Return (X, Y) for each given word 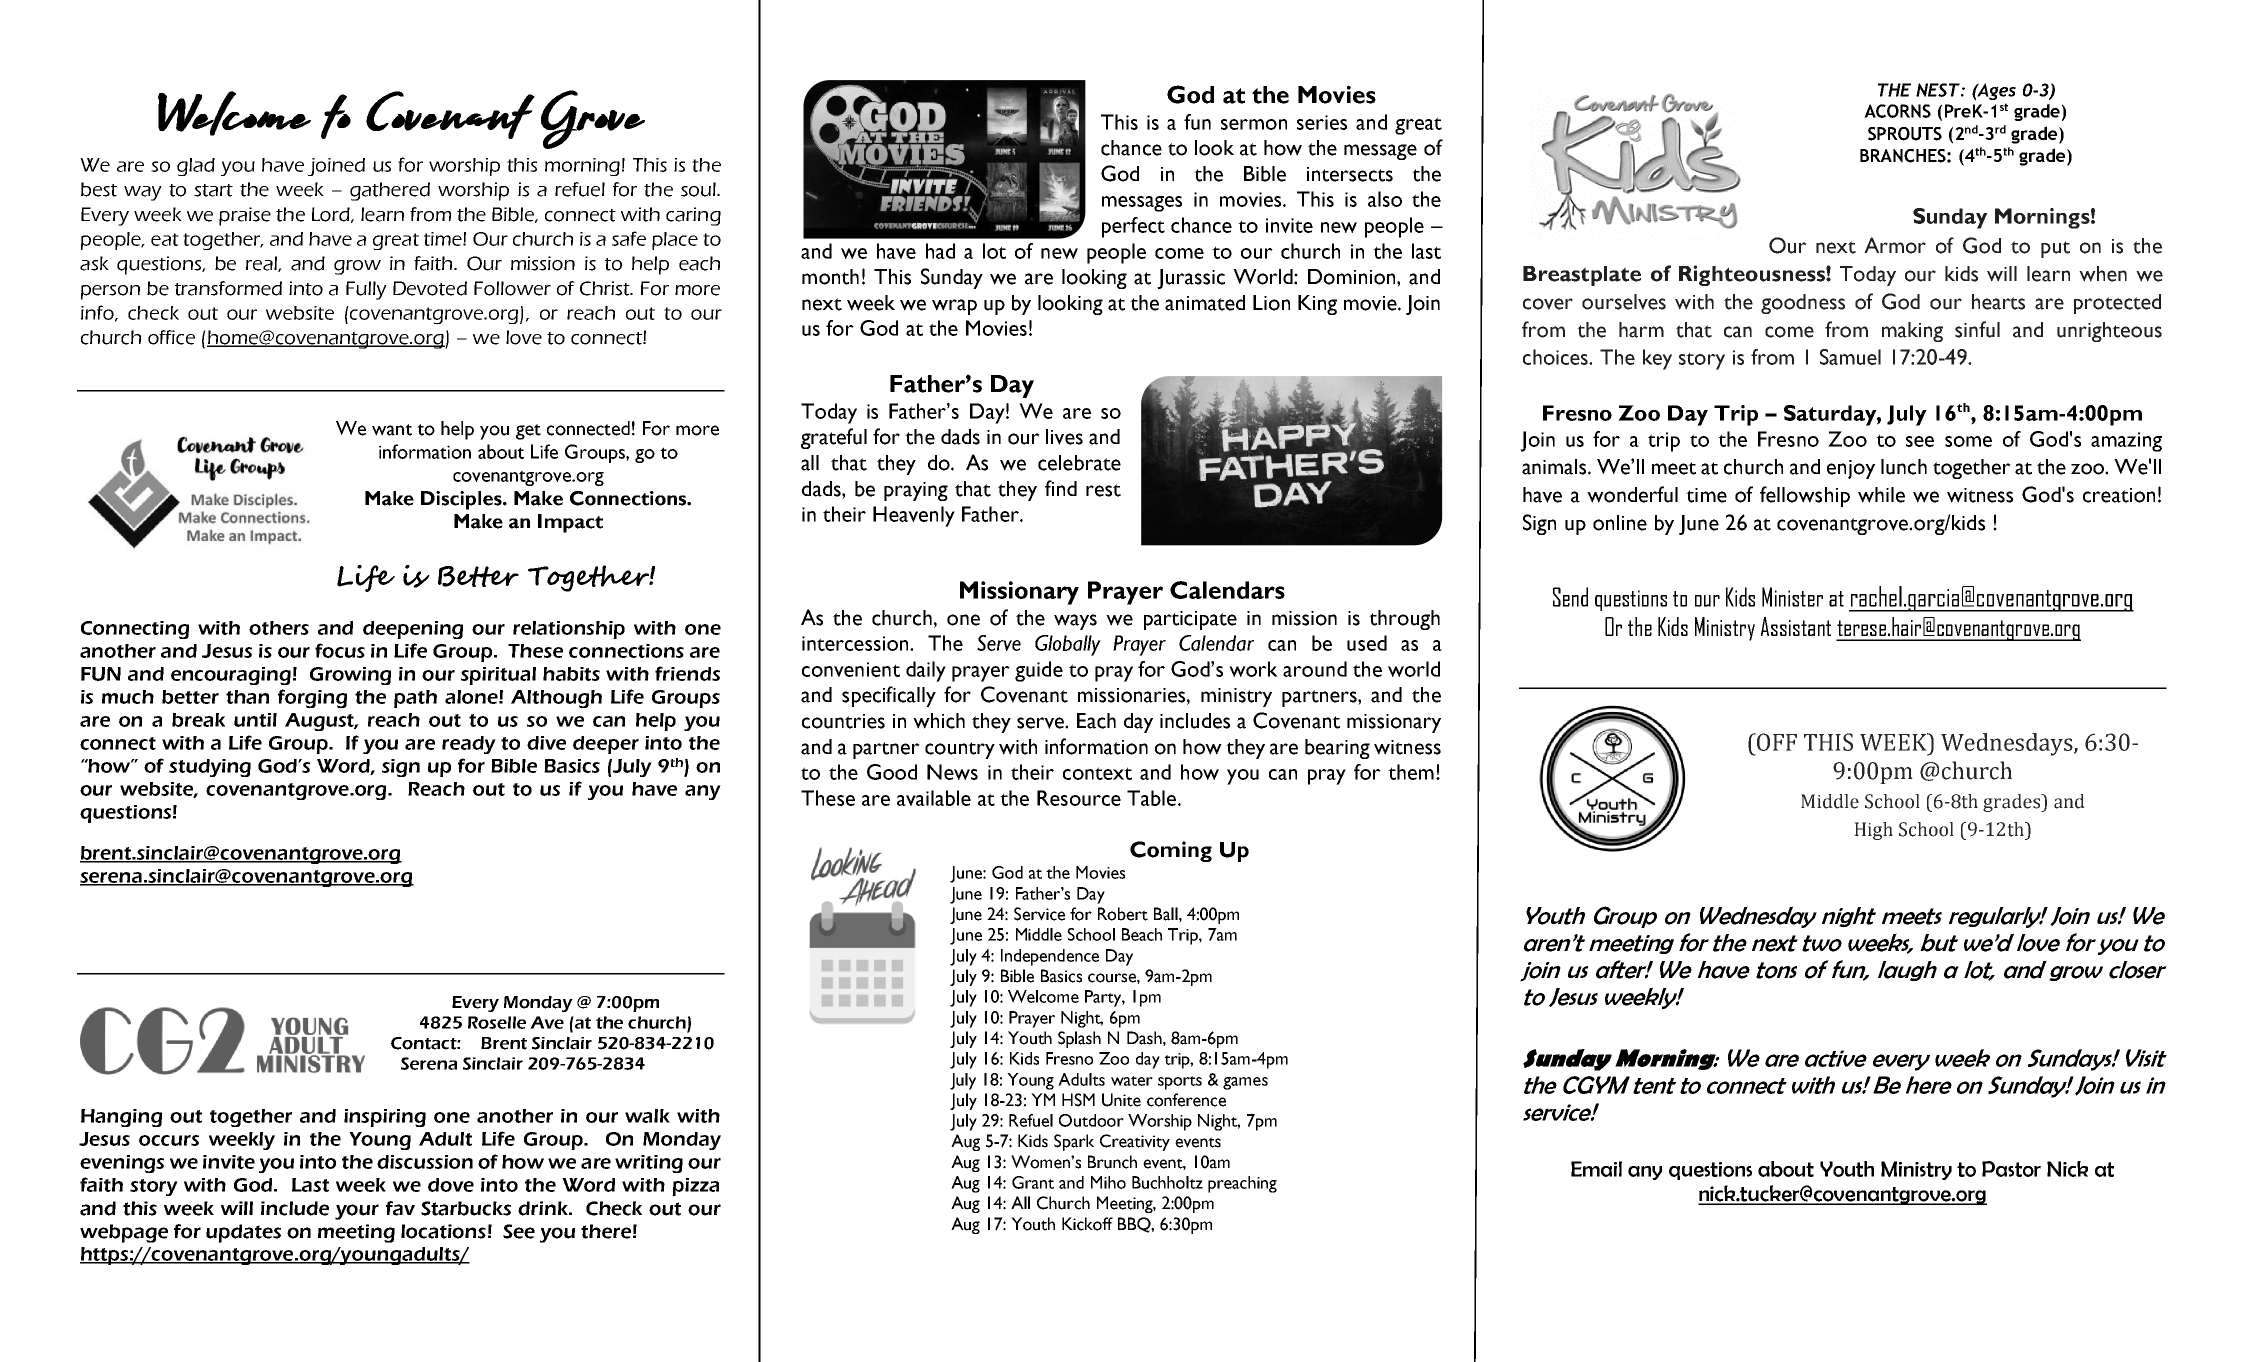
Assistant (1796, 626)
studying (210, 768)
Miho (1108, 1182)
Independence (1050, 957)
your (357, 1212)
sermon (1254, 124)
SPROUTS (1905, 134)
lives (1064, 437)
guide (1039, 671)
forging (312, 698)
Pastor (2011, 1169)
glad (196, 167)
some (1968, 441)
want (392, 430)
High (1873, 831)
